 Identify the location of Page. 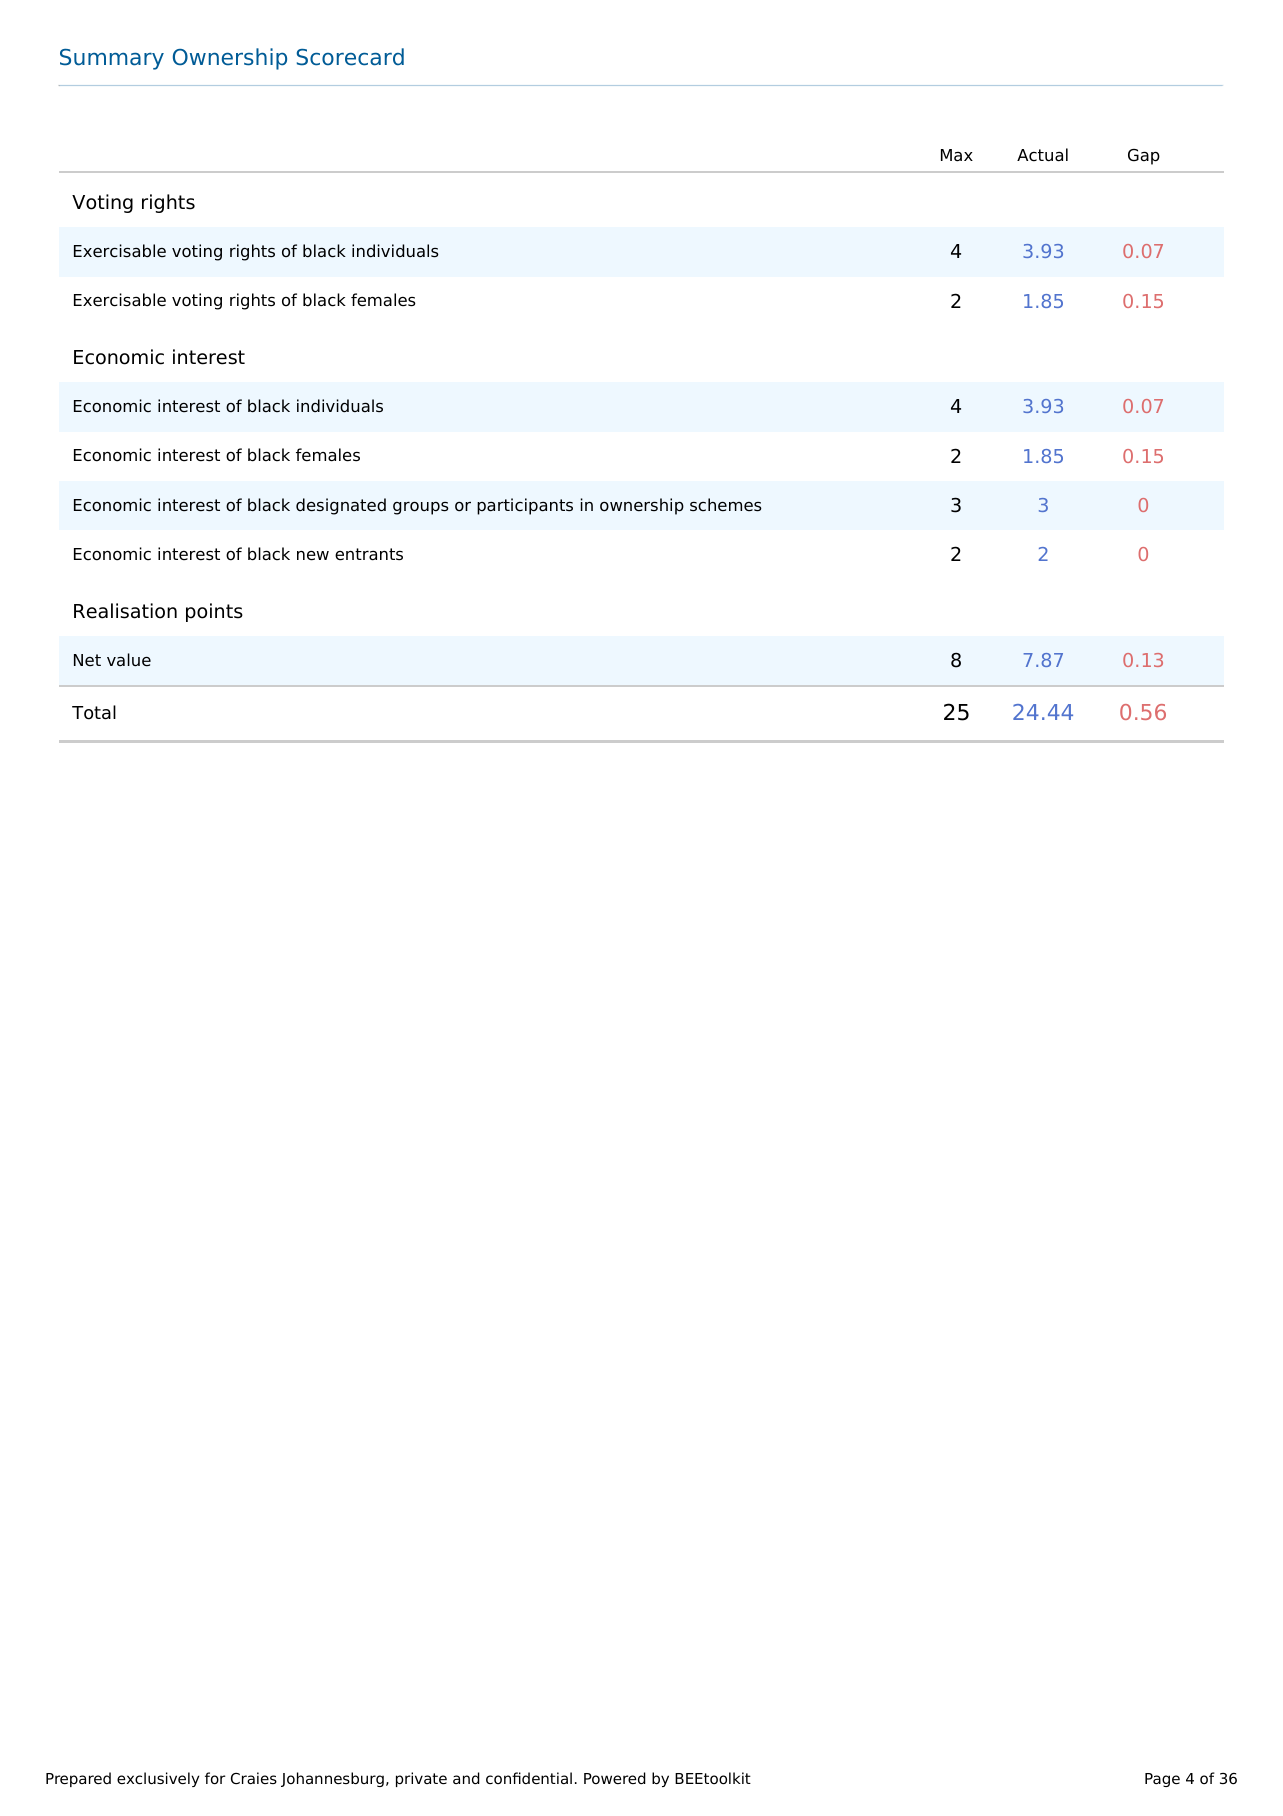
(1162, 1780).
